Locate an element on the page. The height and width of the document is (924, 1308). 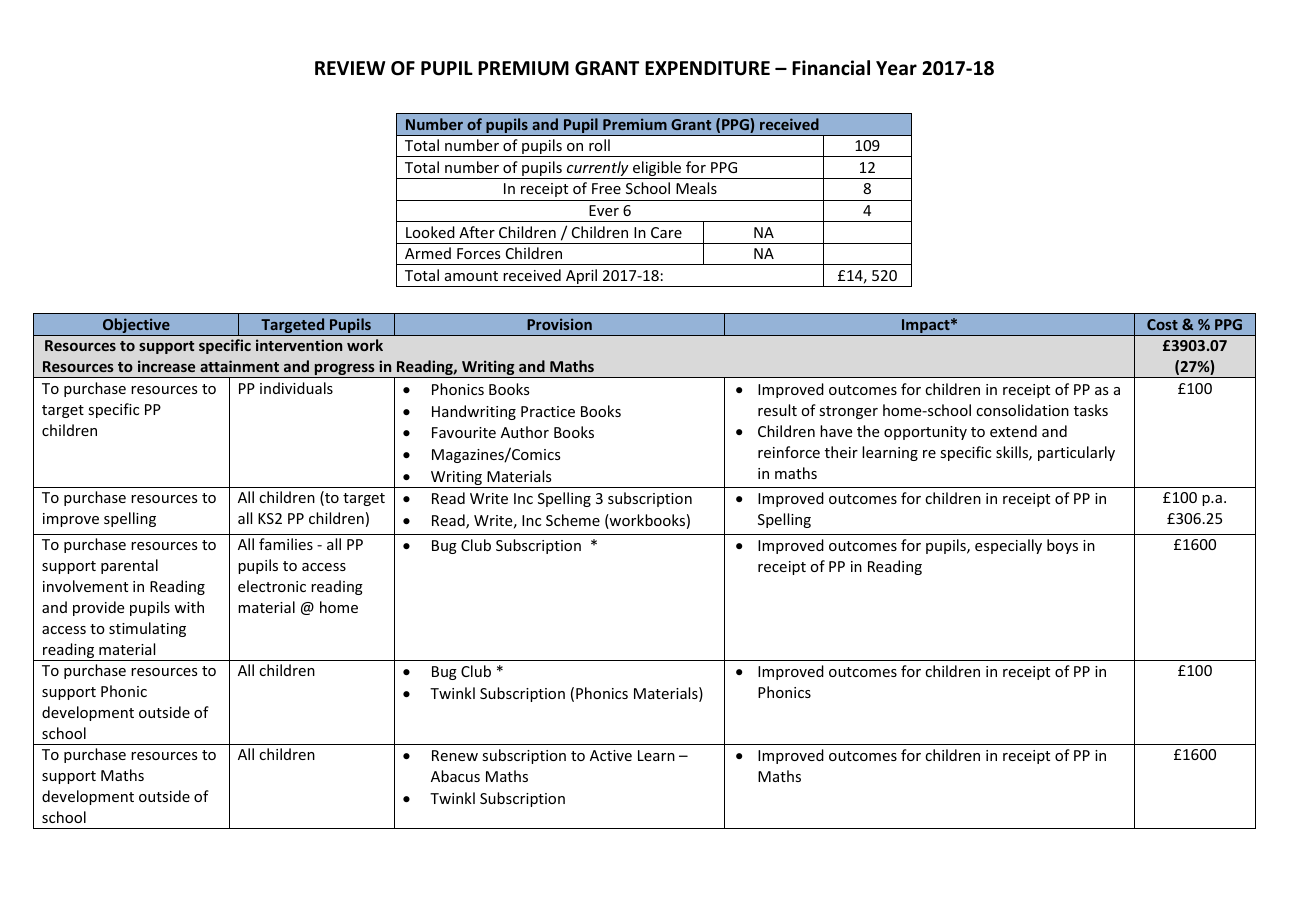
Abacus is located at coordinates (455, 776).
